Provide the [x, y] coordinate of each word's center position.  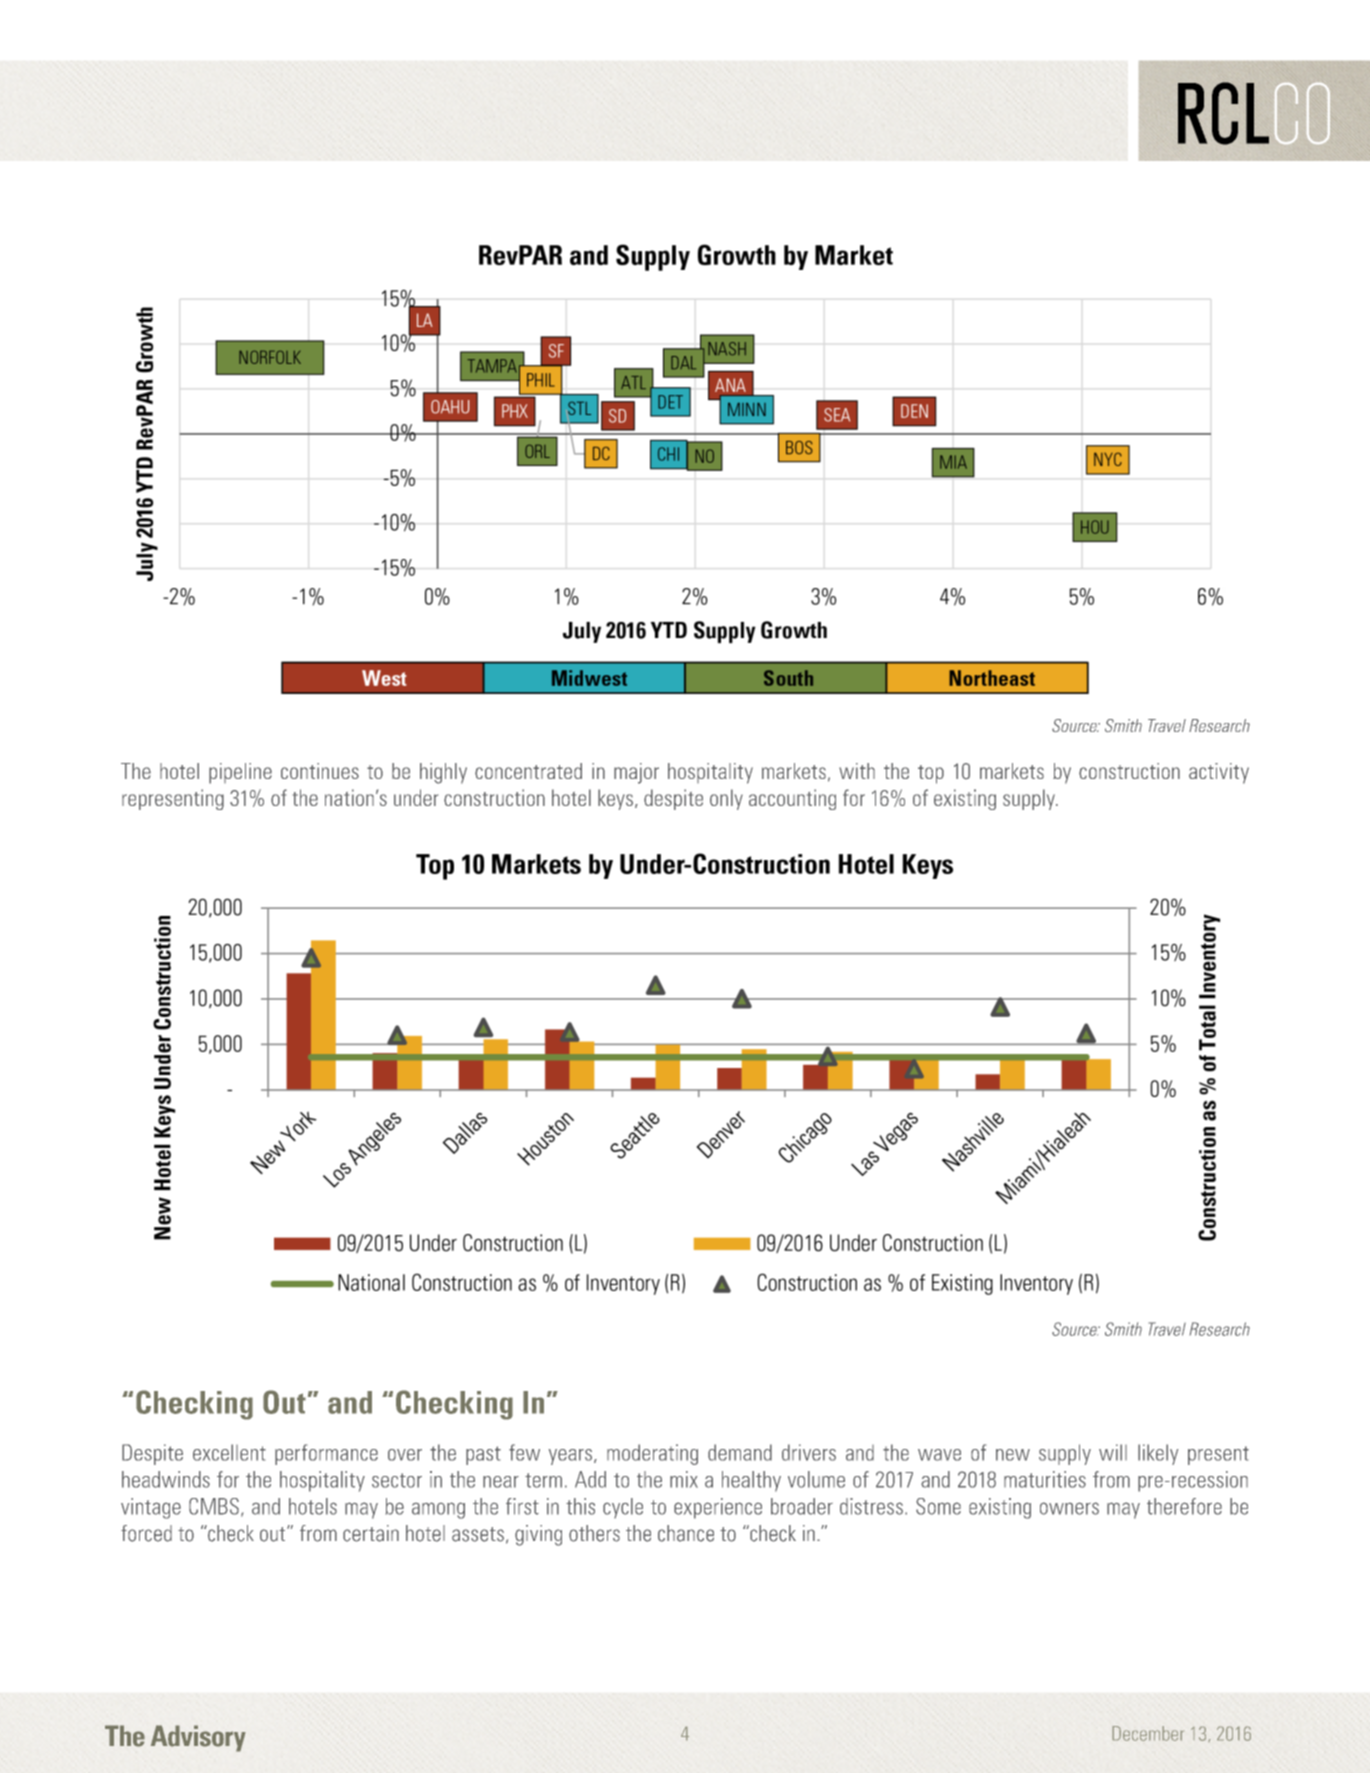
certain [371, 1533]
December [1148, 1733]
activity [1219, 773]
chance [686, 1533]
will [1113, 1452]
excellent [229, 1452]
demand [740, 1452]
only [726, 799]
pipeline [240, 773]
